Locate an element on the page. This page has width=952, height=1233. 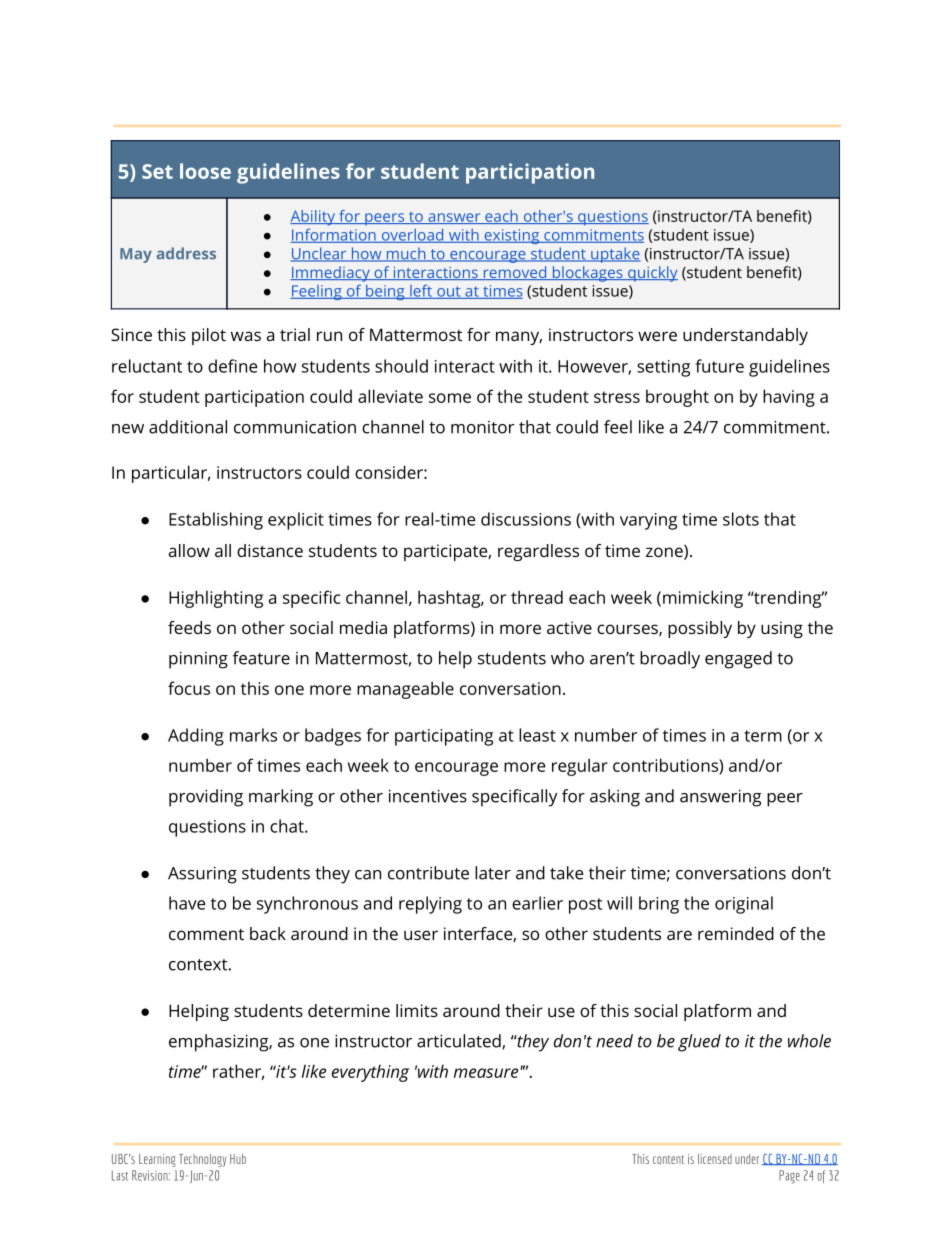
additional is located at coordinates (188, 427).
